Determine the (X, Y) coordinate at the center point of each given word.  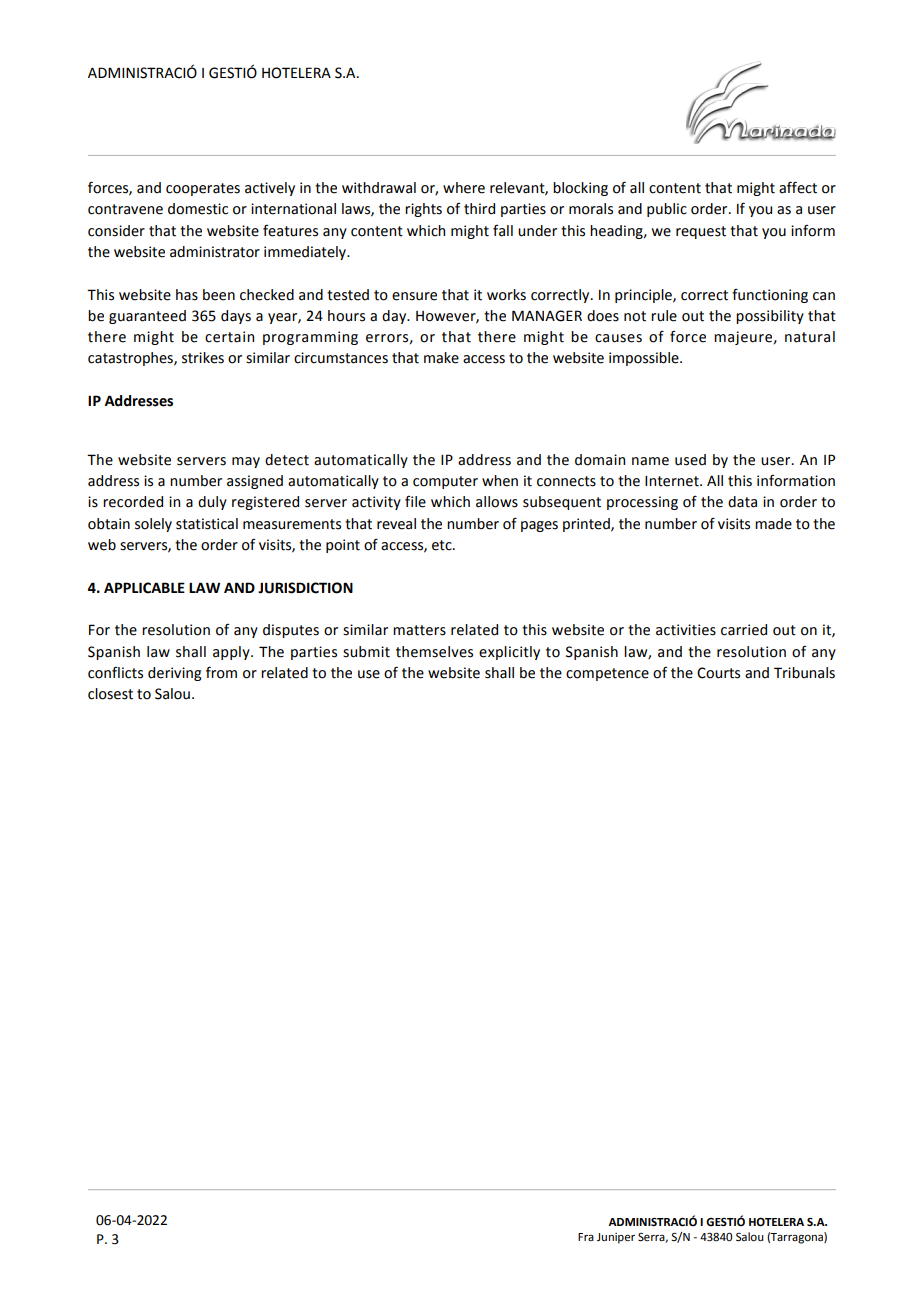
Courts (718, 673)
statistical (207, 524)
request (701, 232)
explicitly (509, 653)
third (479, 209)
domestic (198, 209)
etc (443, 545)
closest (110, 694)
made (773, 524)
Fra (586, 1237)
